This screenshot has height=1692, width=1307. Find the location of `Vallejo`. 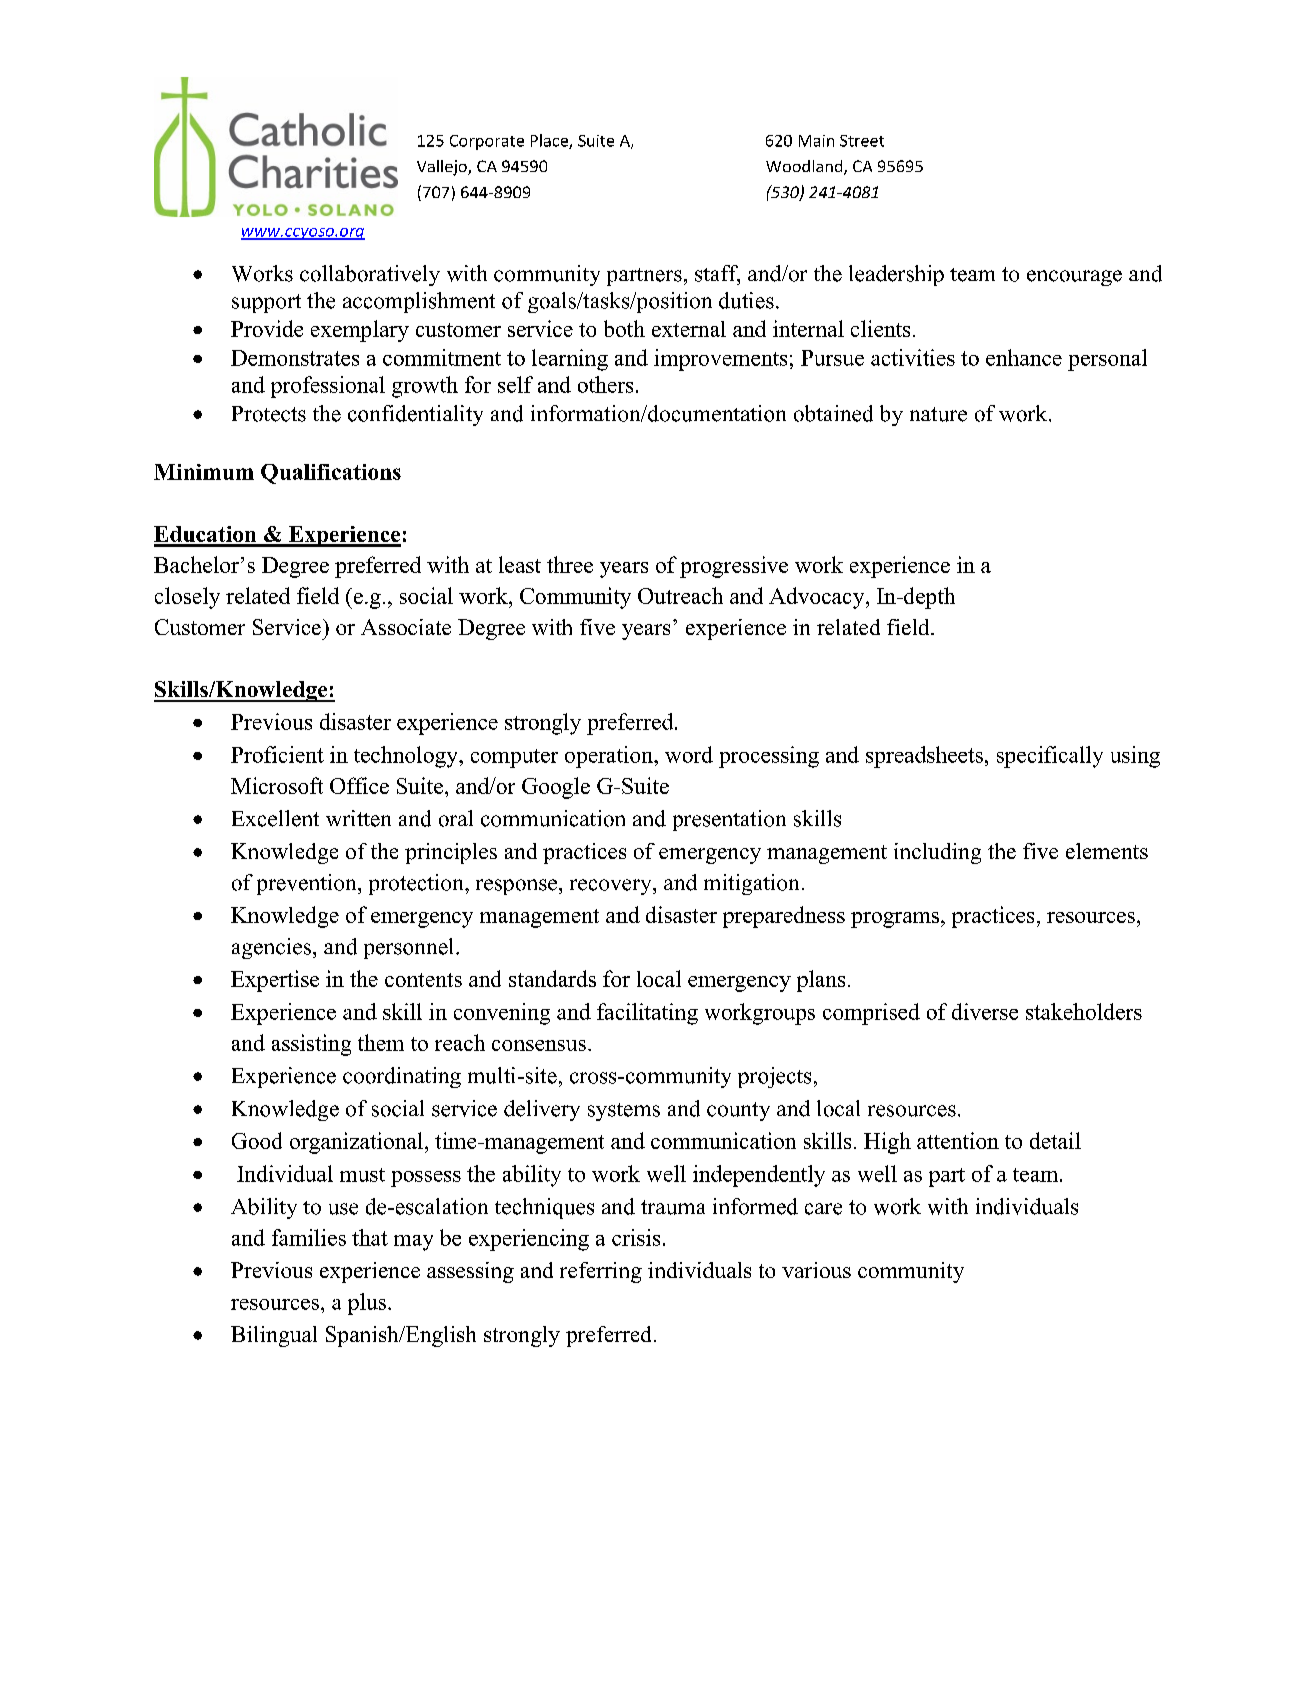

Vallejo is located at coordinates (443, 168).
